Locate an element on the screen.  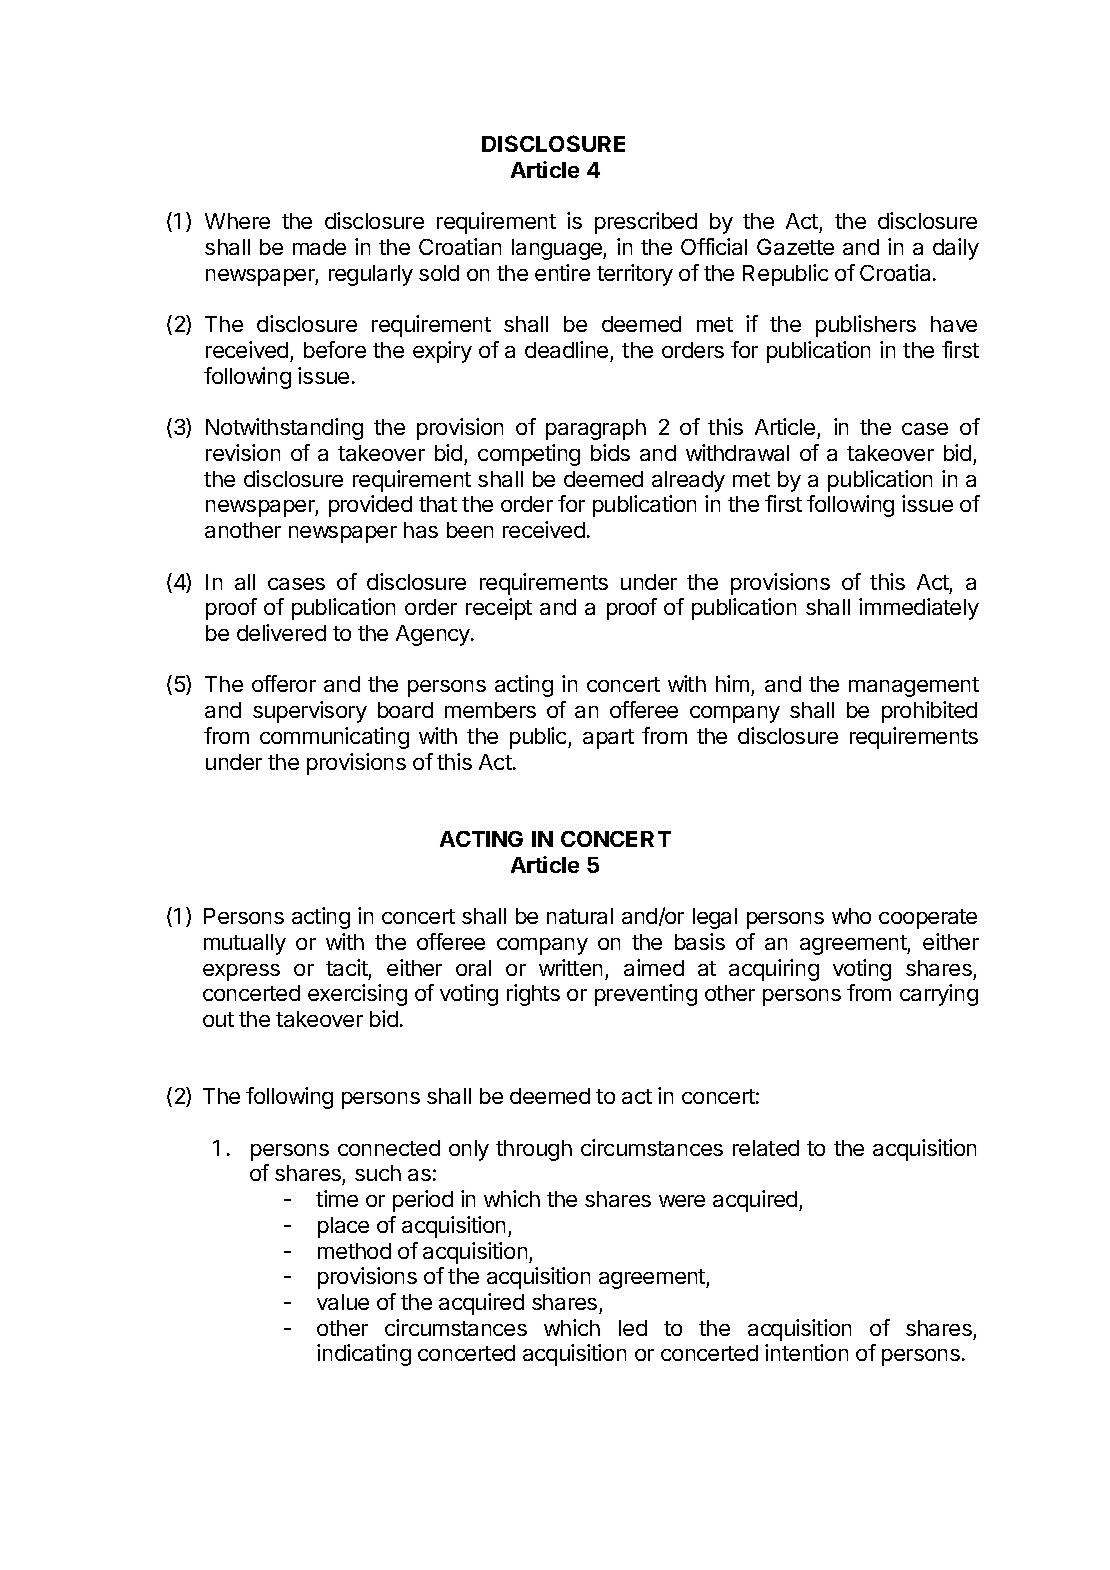
communicating is located at coordinates (334, 738).
